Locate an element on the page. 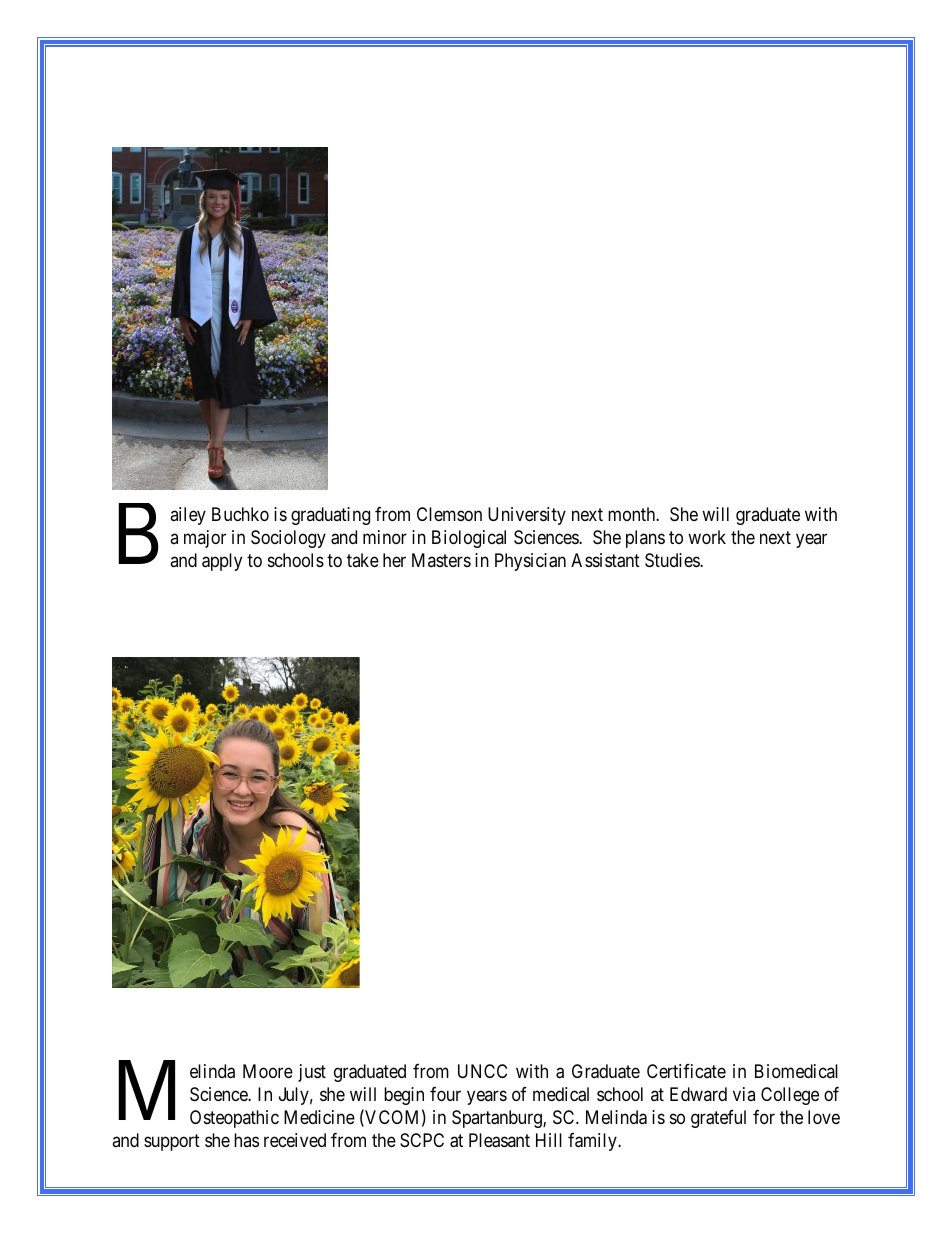 The width and height of the page is (952, 1233). Sociology is located at coordinates (288, 539).
